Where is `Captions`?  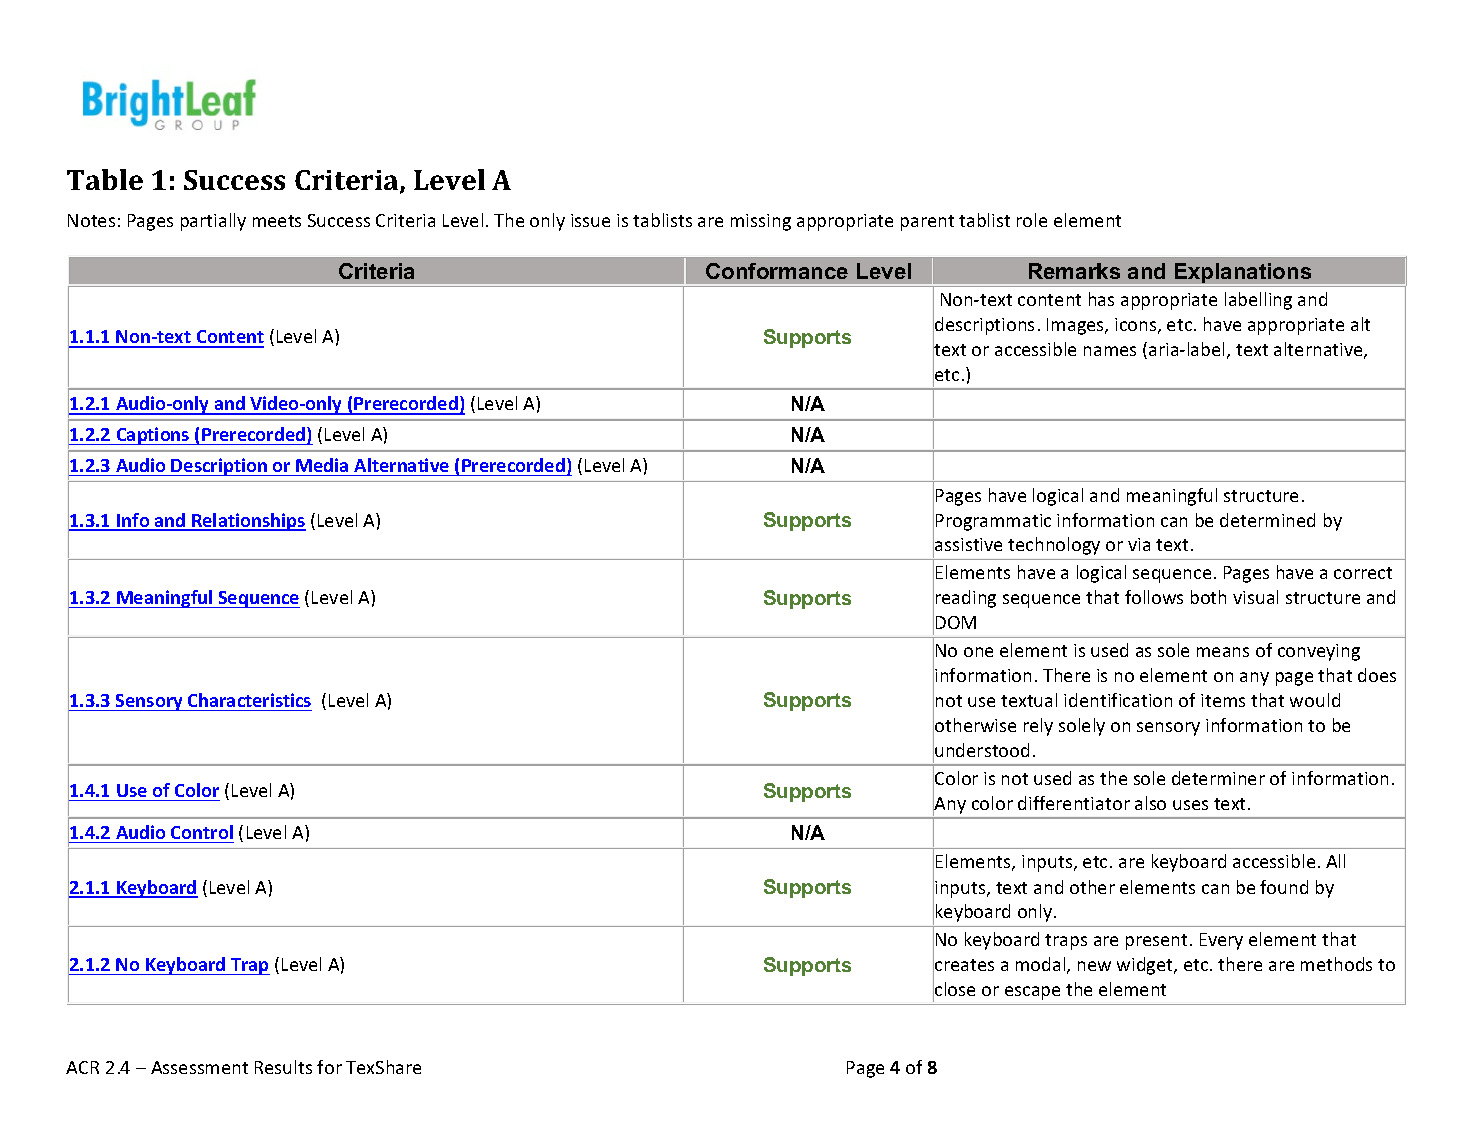 Captions is located at coordinates (153, 436).
